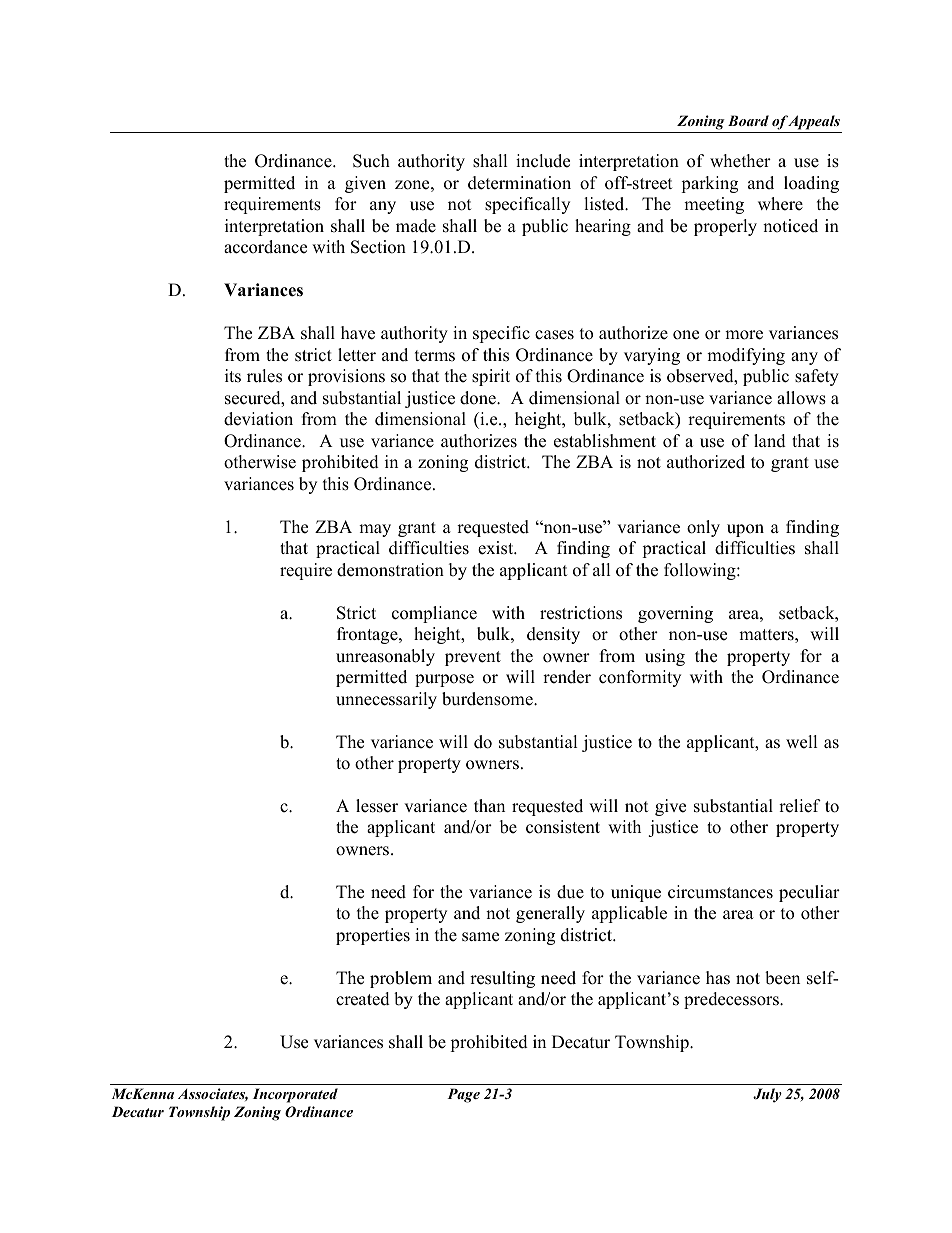  Describe the element at coordinates (463, 1095) in the page. I see `Page` at that location.
